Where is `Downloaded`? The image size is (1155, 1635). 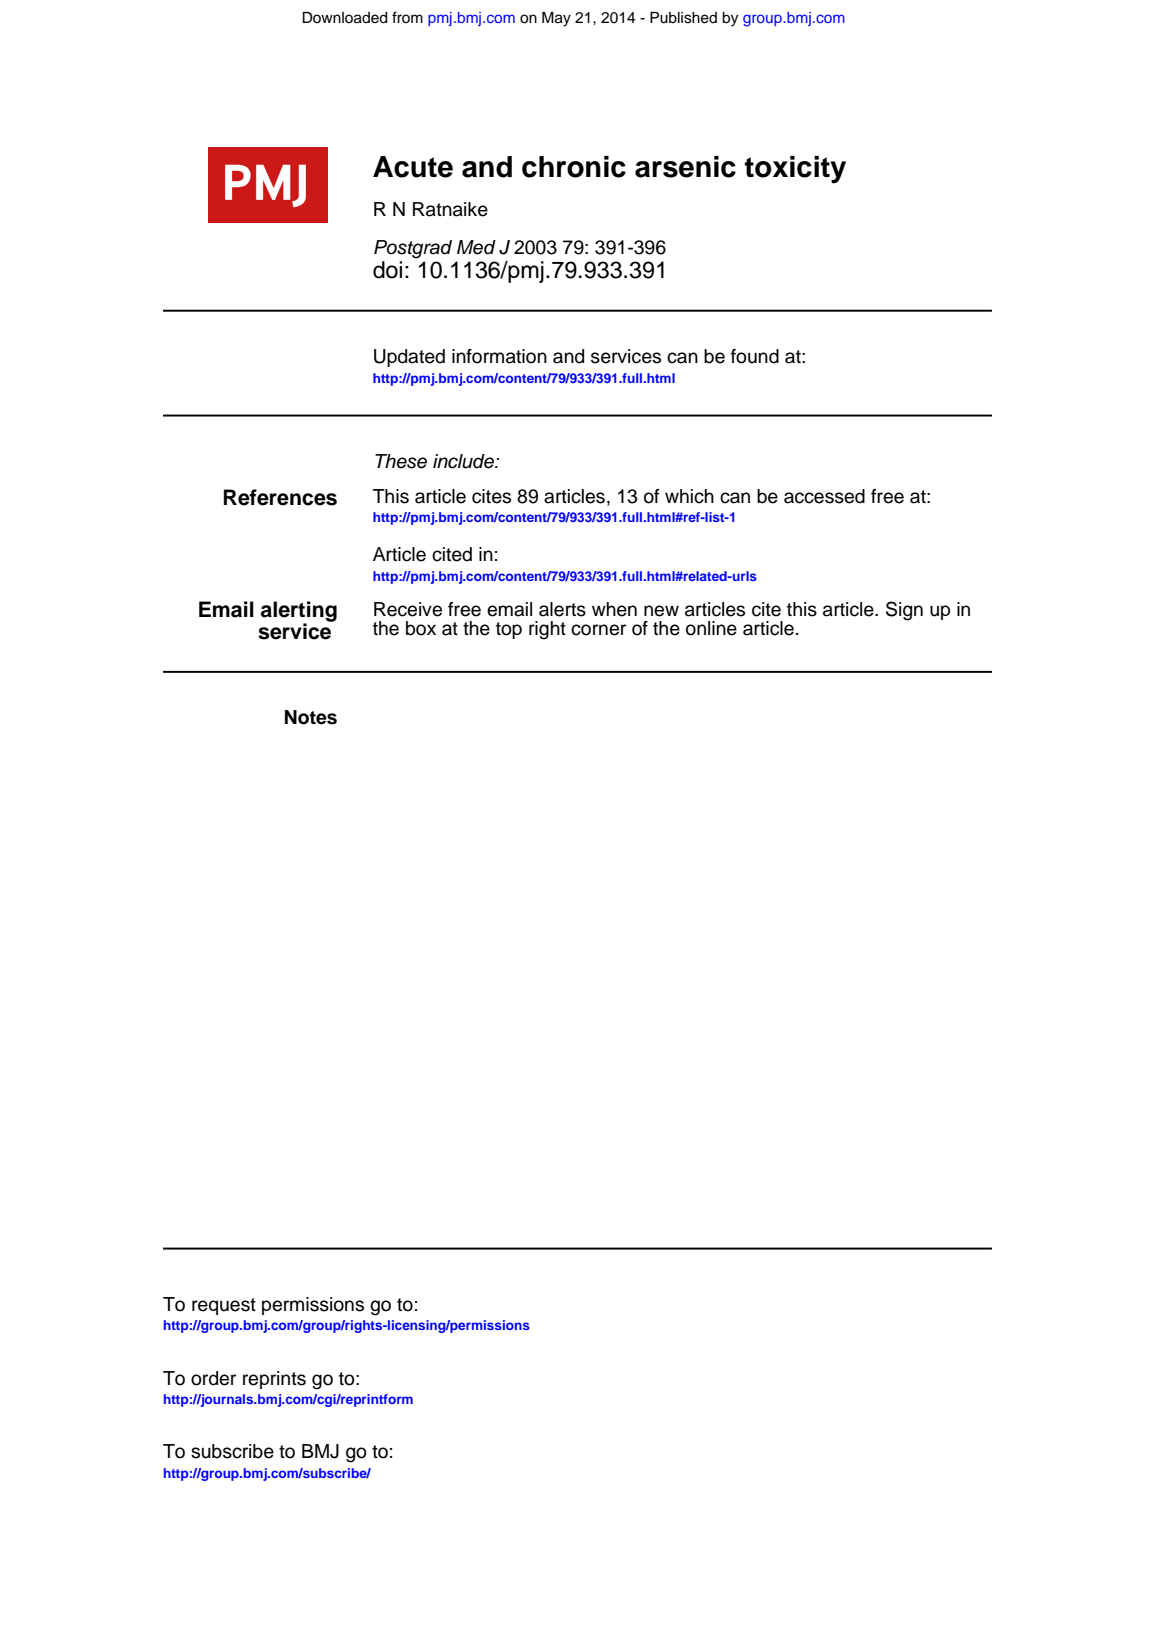 Downloaded is located at coordinates (345, 18).
